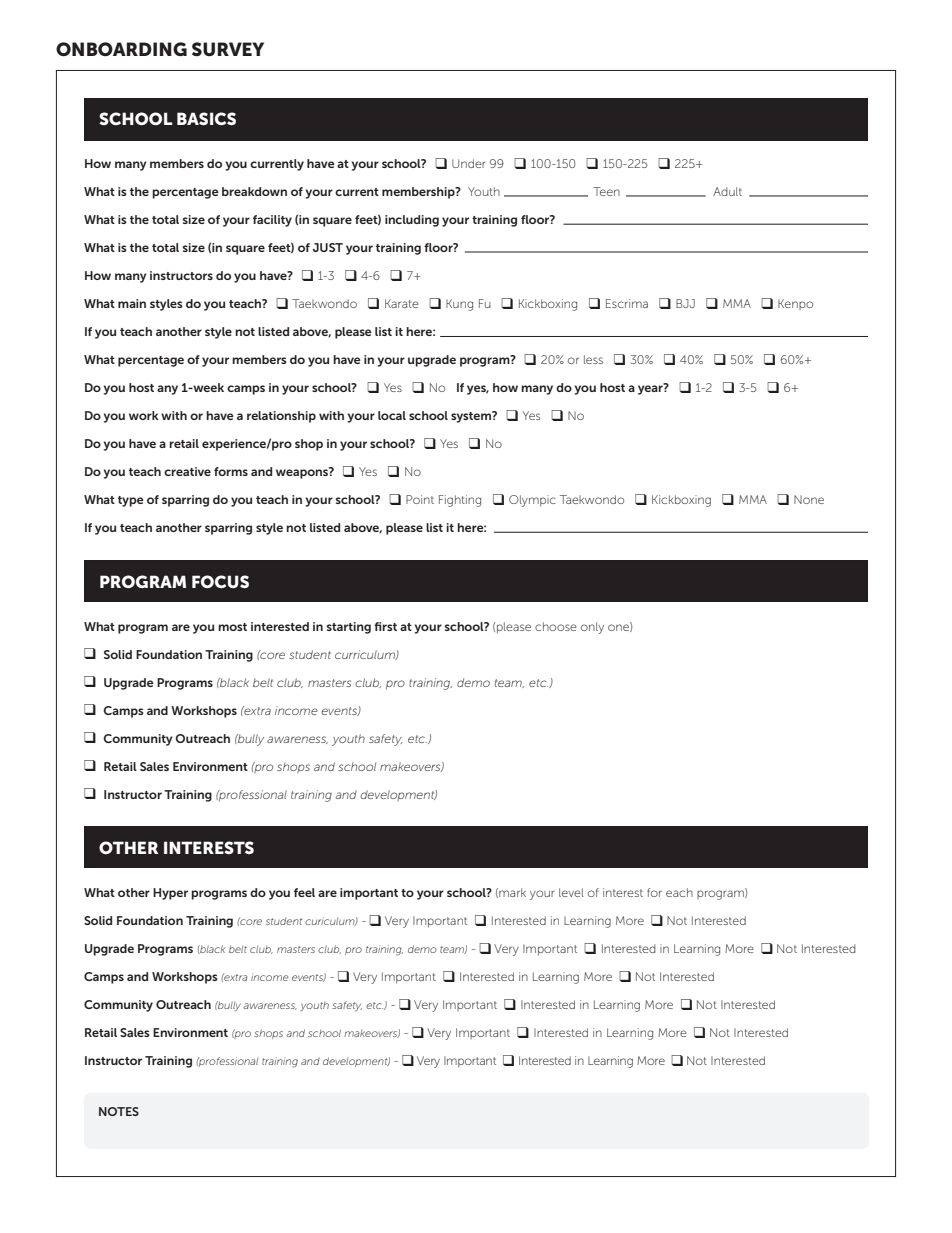 The width and height of the document is (952, 1233). Describe the element at coordinates (571, 892) in the document. I see `level` at that location.
